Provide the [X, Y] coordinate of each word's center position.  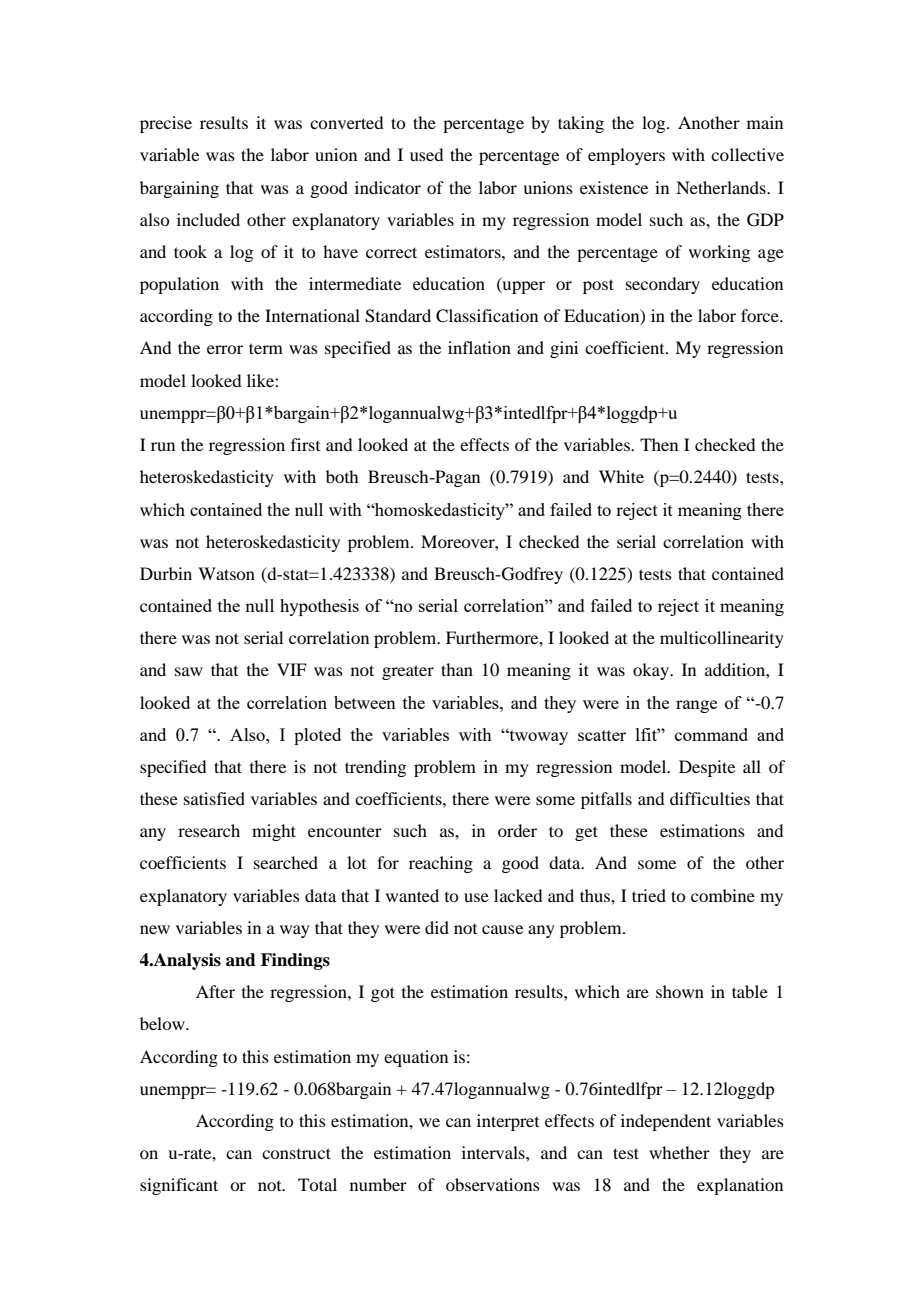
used [426, 154]
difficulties [710, 798]
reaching [441, 864]
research [209, 830]
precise [166, 124]
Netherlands [722, 187]
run [163, 446]
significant [179, 1186]
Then [659, 444]
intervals [494, 1152]
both [342, 476]
